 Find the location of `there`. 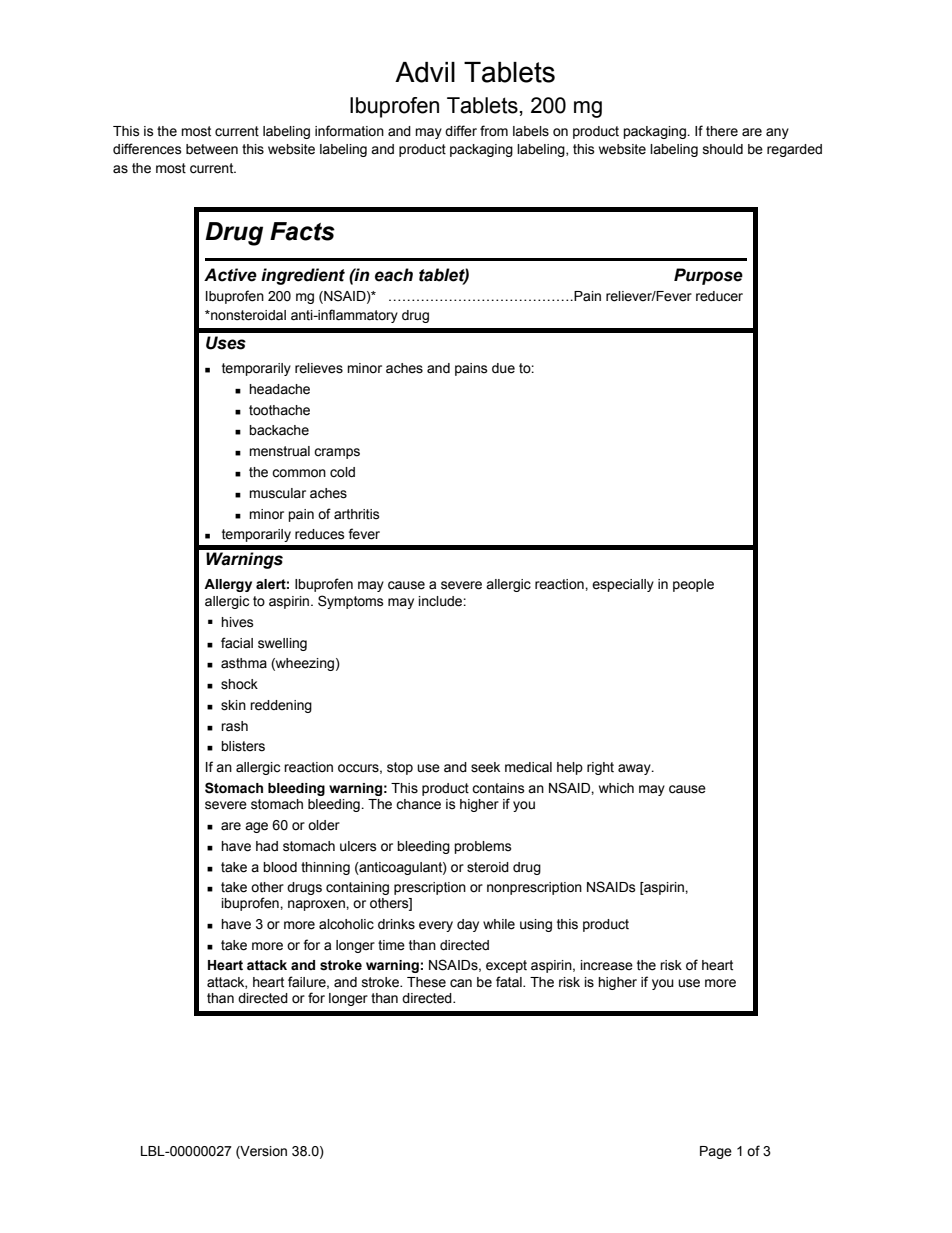

there is located at coordinates (722, 131).
